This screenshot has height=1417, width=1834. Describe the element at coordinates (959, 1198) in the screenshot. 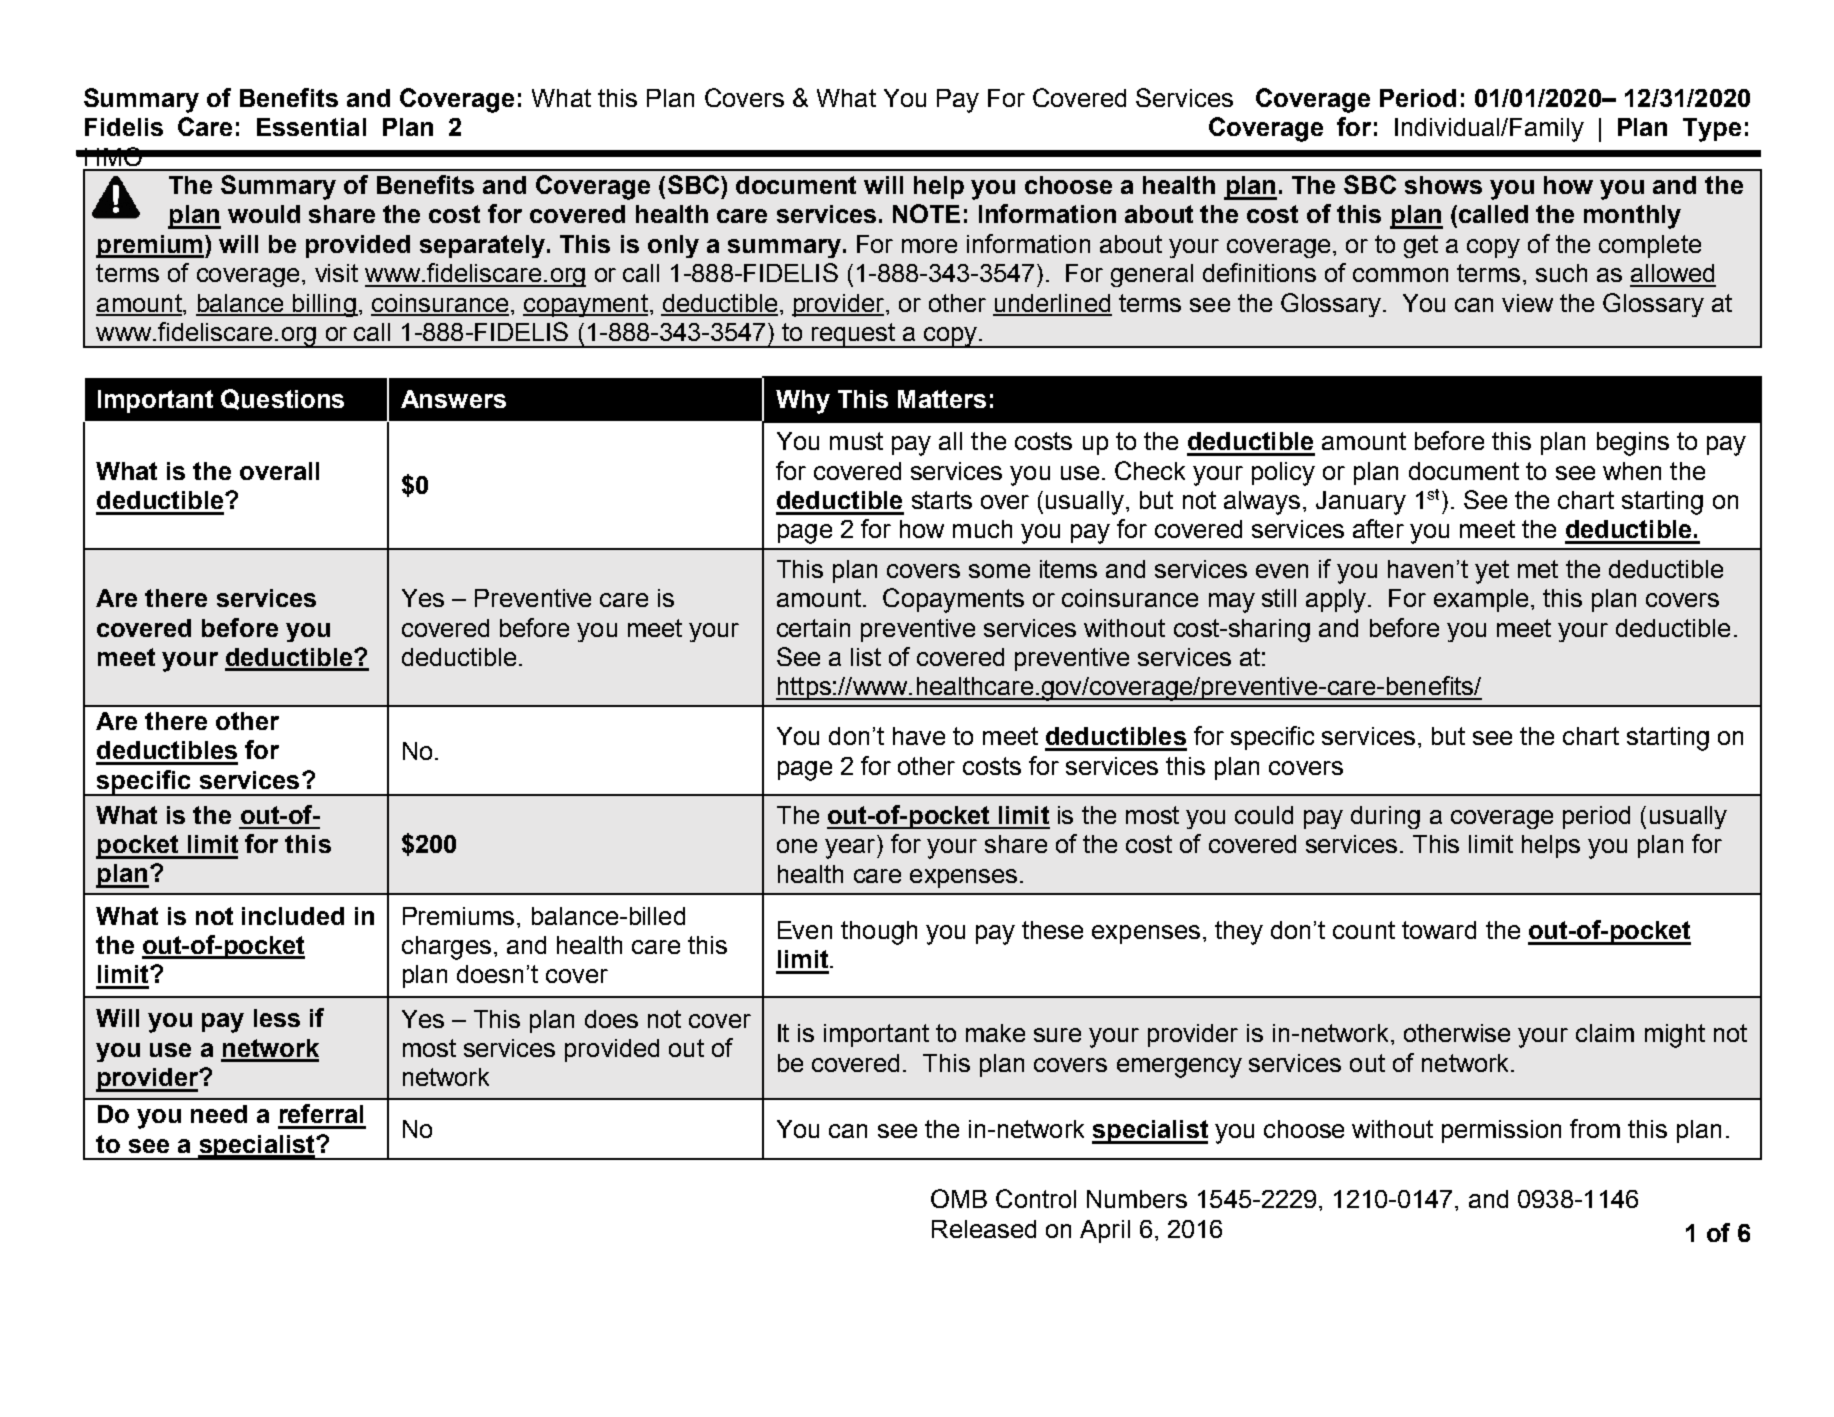

I see `OMB` at that location.
